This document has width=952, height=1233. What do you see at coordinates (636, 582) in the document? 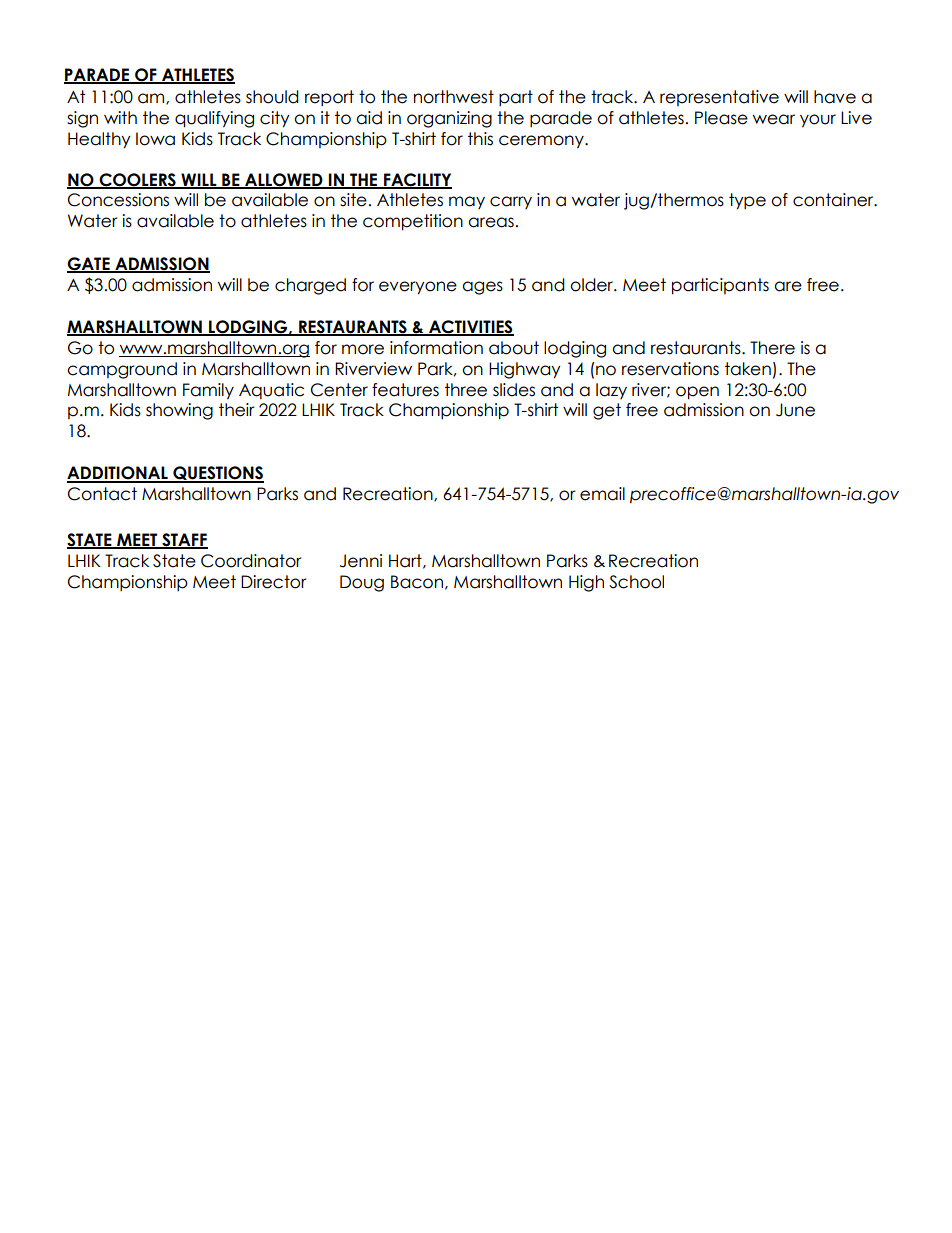
I see `School` at bounding box center [636, 582].
